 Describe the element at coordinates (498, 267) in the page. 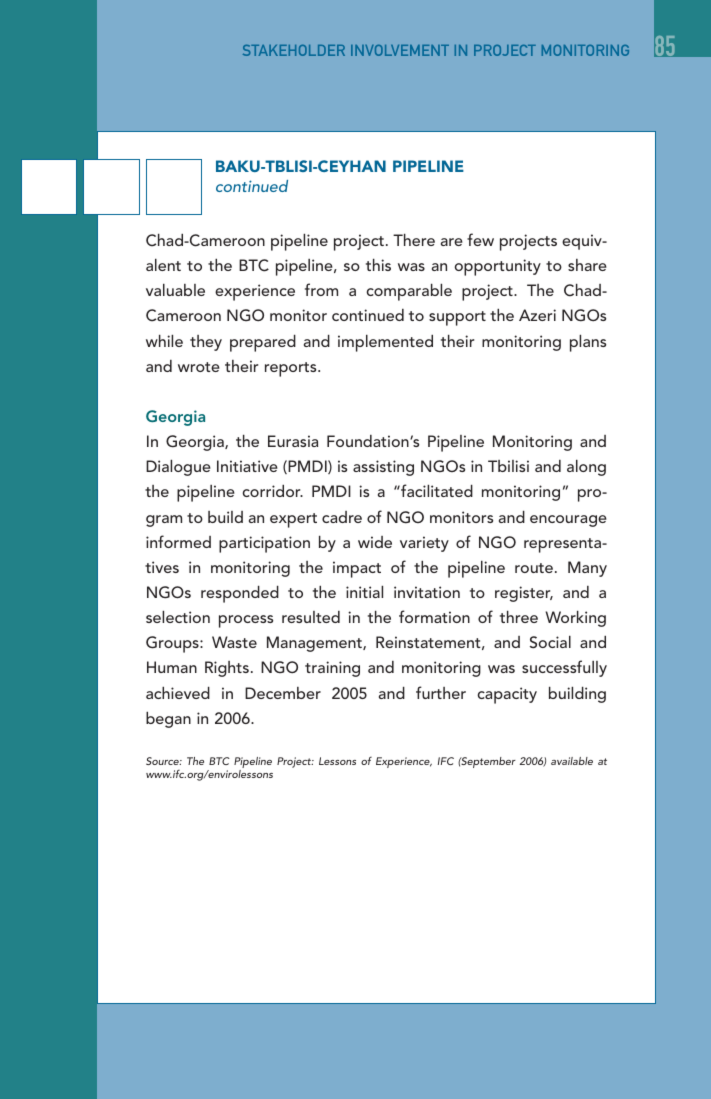

I see `opportunity` at that location.
